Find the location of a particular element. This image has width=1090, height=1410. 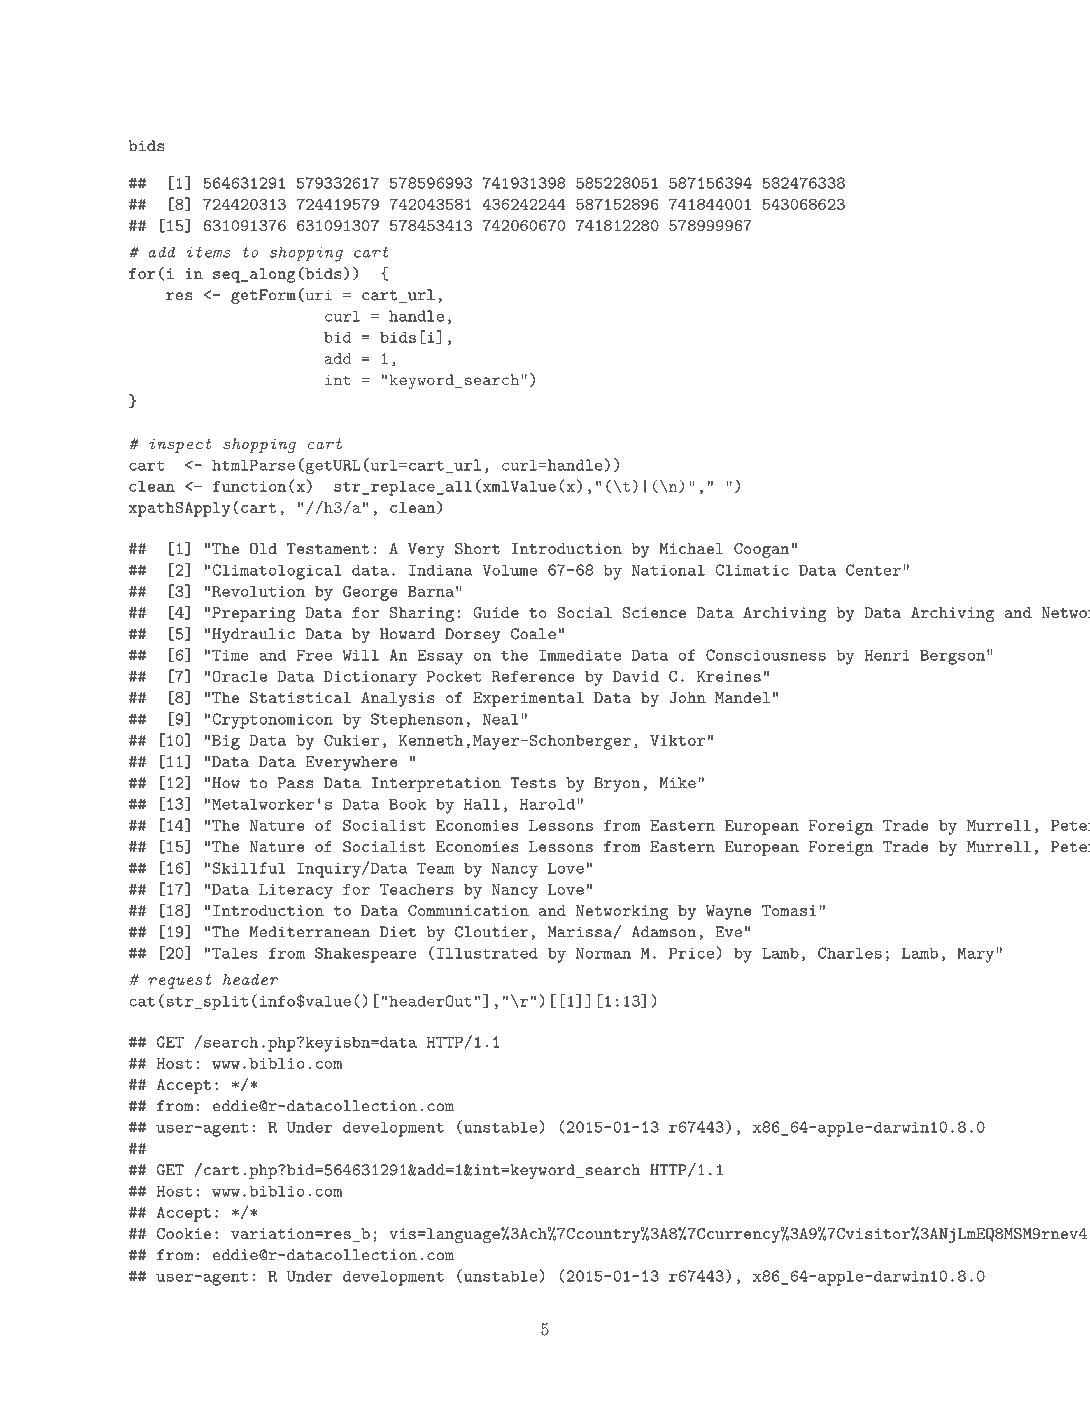

Cookie is located at coordinates (184, 1233).
